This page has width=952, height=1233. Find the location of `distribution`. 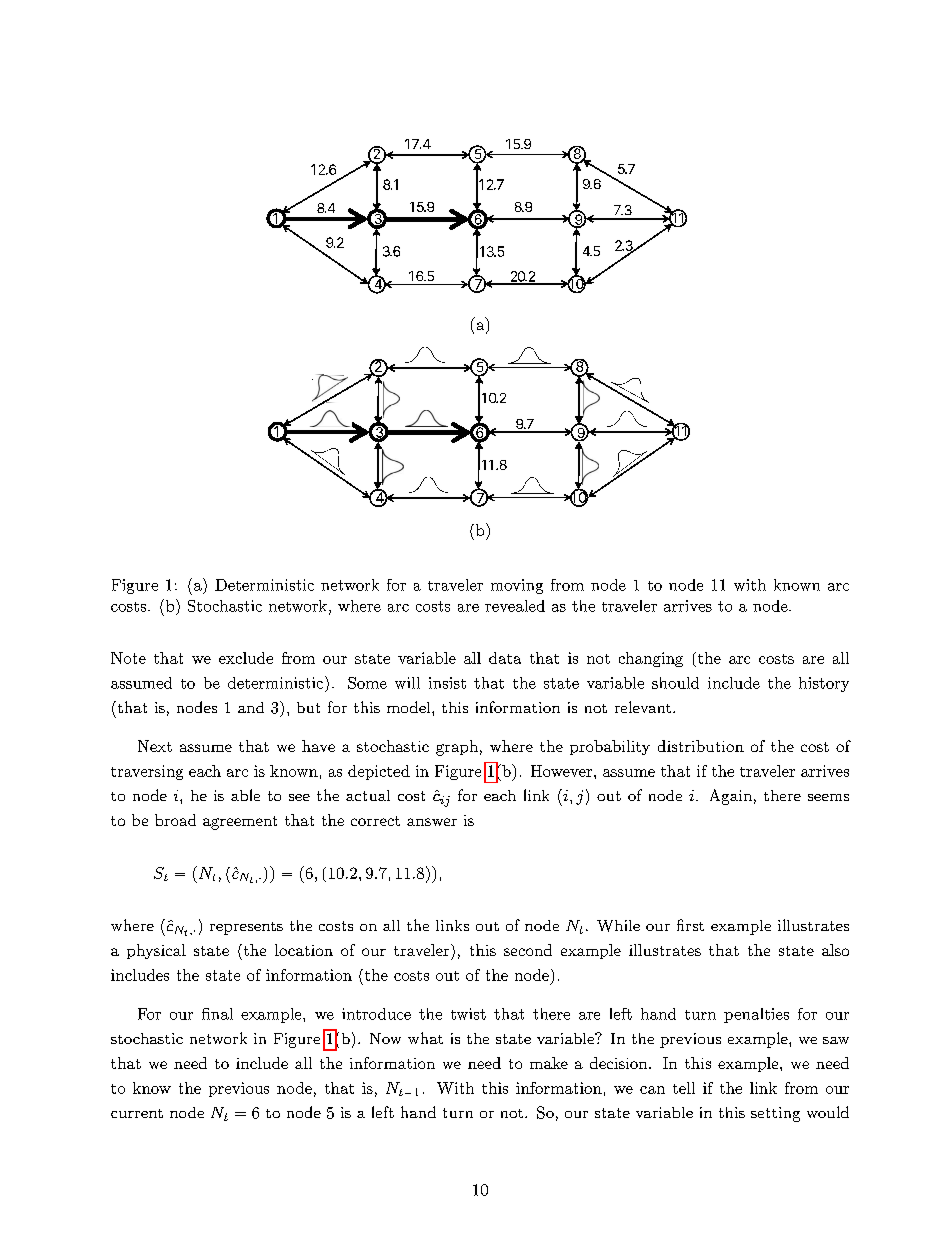

distribution is located at coordinates (701, 746).
